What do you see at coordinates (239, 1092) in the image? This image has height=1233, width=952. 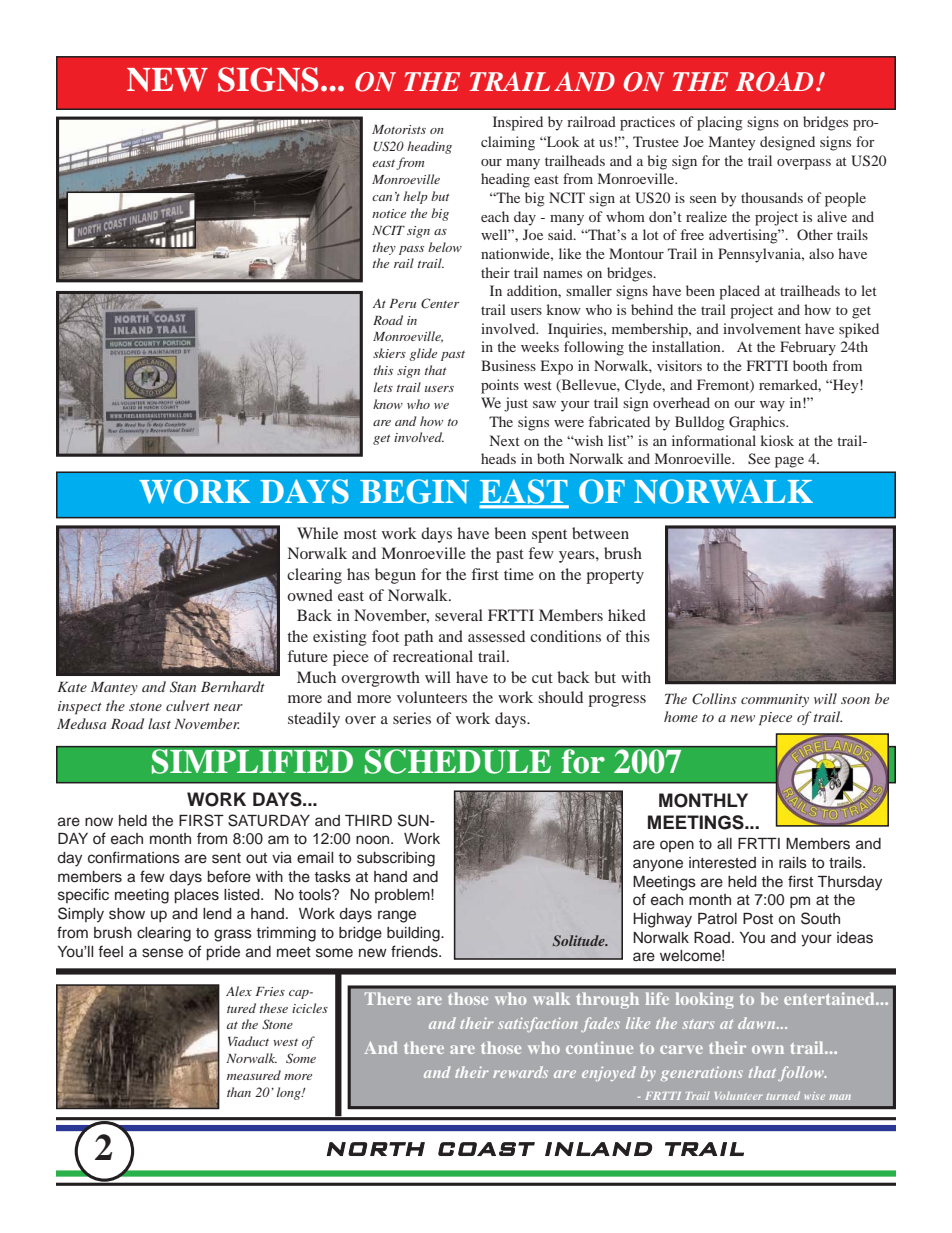 I see `than` at bounding box center [239, 1092].
